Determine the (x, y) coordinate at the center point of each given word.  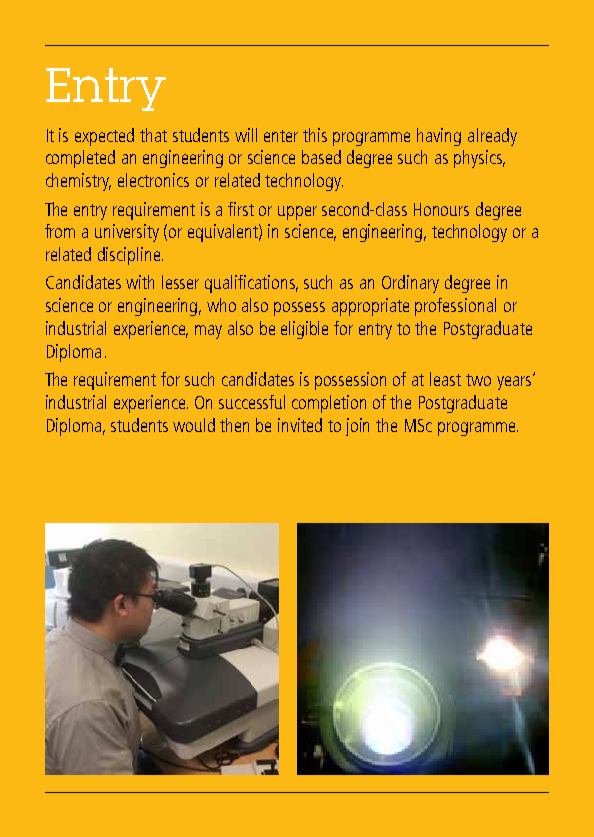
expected (104, 137)
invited (300, 425)
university (127, 233)
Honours (441, 209)
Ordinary (410, 284)
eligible (304, 330)
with (140, 282)
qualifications (251, 284)
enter (281, 136)
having (439, 137)
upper (297, 213)
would (194, 425)
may (208, 332)
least (445, 379)
